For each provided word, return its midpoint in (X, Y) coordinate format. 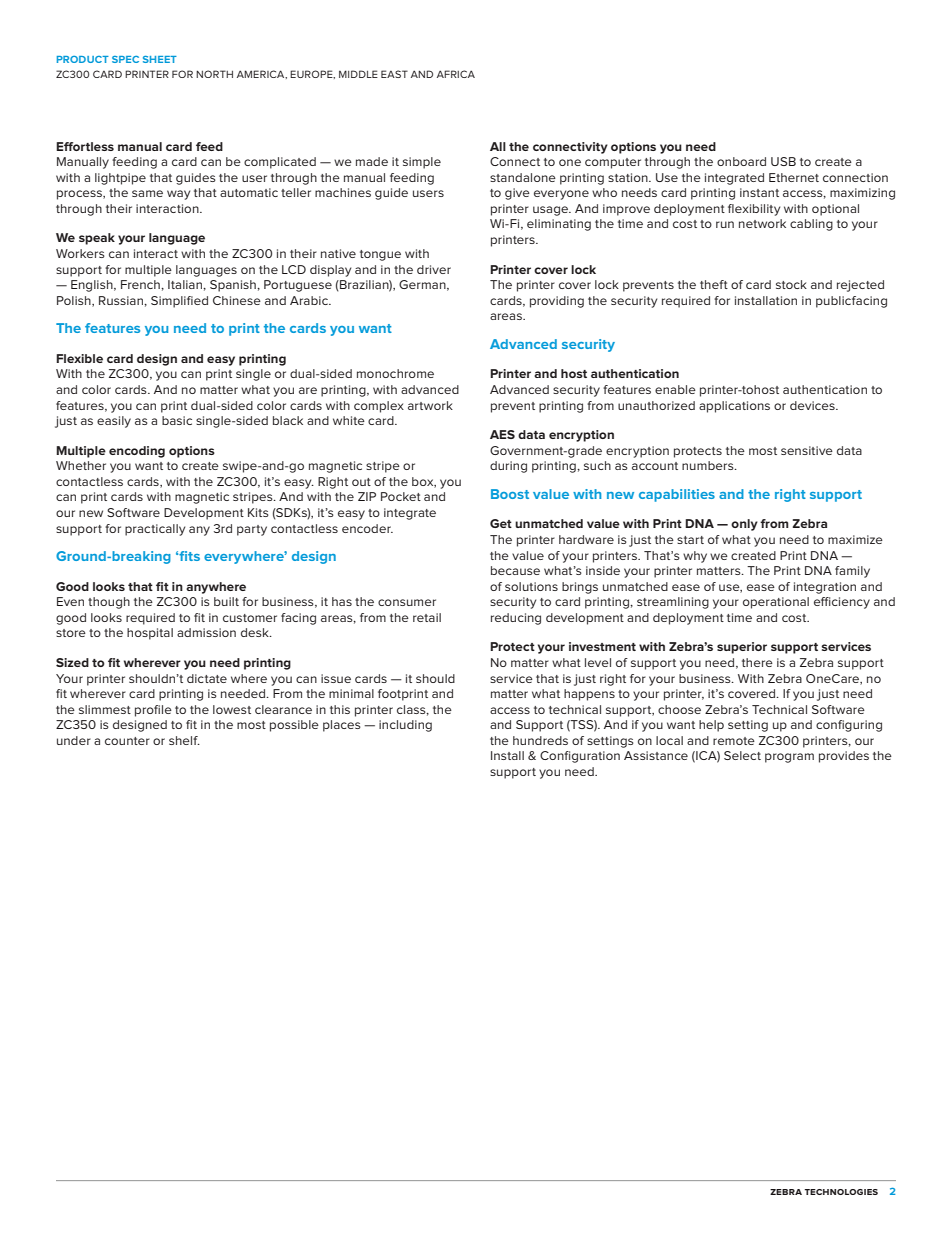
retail (427, 617)
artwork (430, 405)
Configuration (580, 757)
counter (127, 741)
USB (783, 161)
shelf (184, 740)
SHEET (160, 59)
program (789, 758)
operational (776, 603)
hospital (150, 634)
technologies (841, 1192)
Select (742, 755)
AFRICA (456, 74)
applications (734, 407)
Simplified (179, 302)
